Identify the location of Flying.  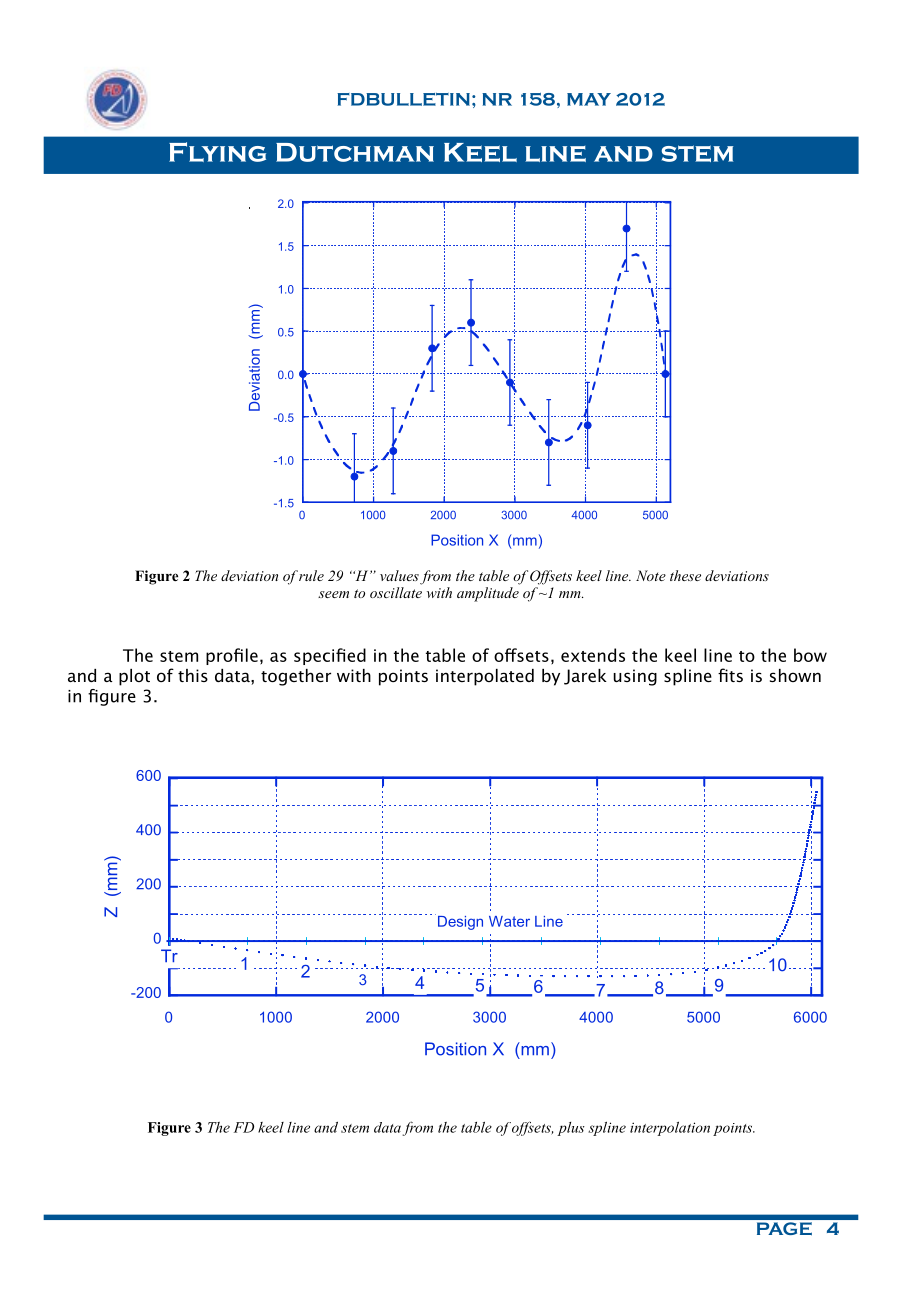
(217, 152).
